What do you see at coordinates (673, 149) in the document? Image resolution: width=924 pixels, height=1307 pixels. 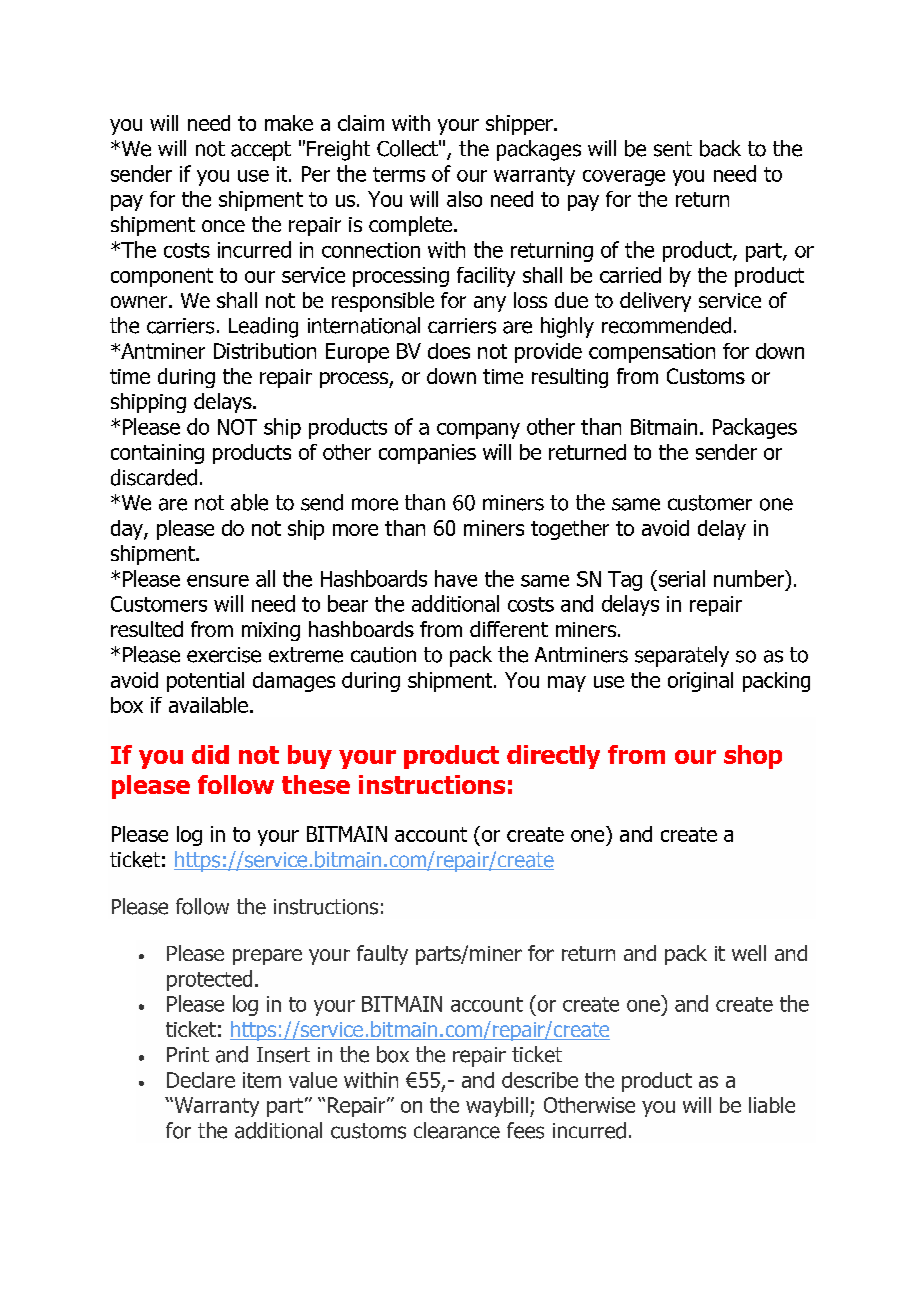 I see `sent` at bounding box center [673, 149].
